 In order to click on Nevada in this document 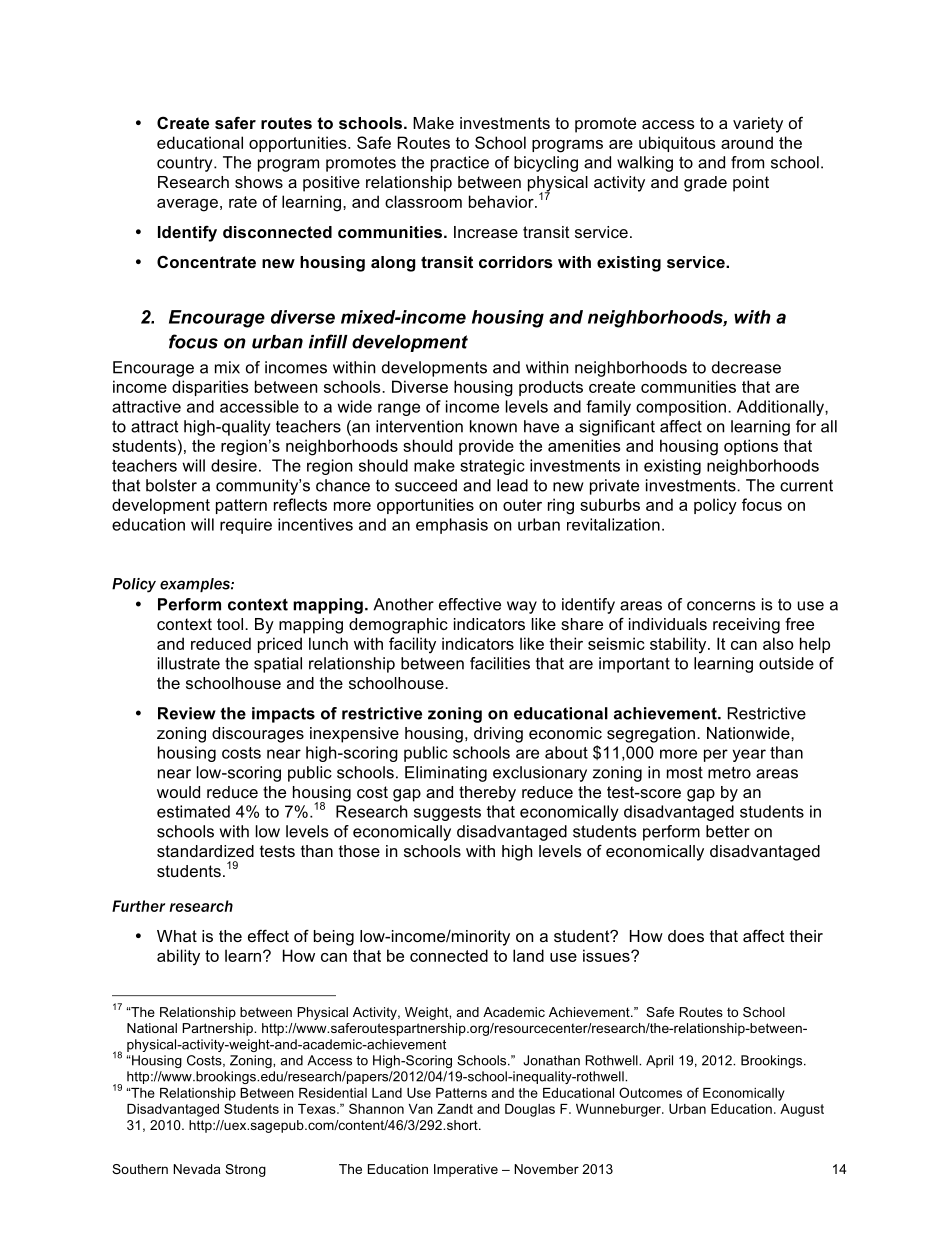, I will do `click(196, 1169)`.
